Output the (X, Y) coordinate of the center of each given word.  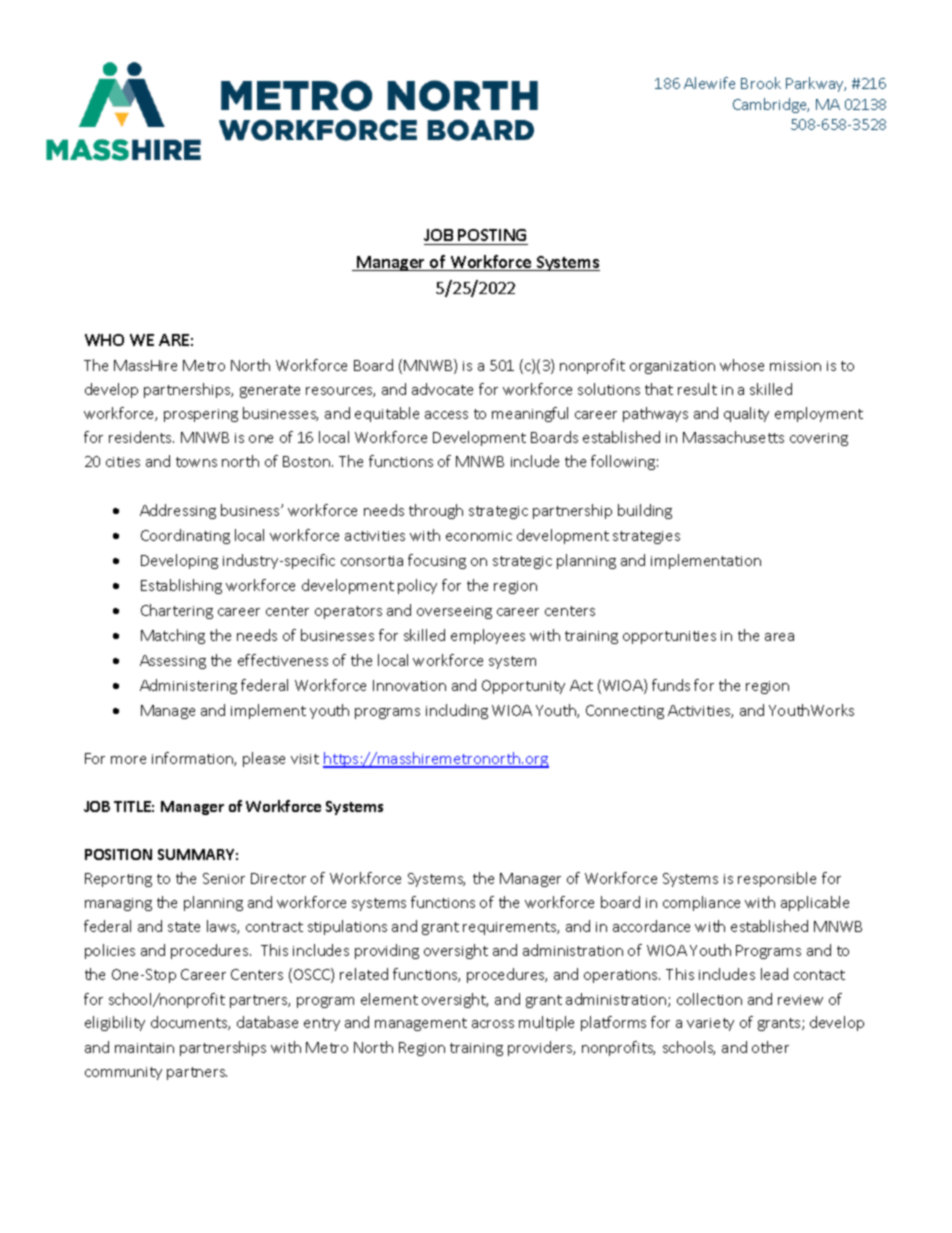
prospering (201, 415)
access (446, 415)
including (457, 711)
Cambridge (771, 105)
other (770, 1047)
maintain (144, 1048)
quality (746, 414)
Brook (761, 83)
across (493, 1024)
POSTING (492, 237)
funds (671, 685)
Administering (188, 686)
